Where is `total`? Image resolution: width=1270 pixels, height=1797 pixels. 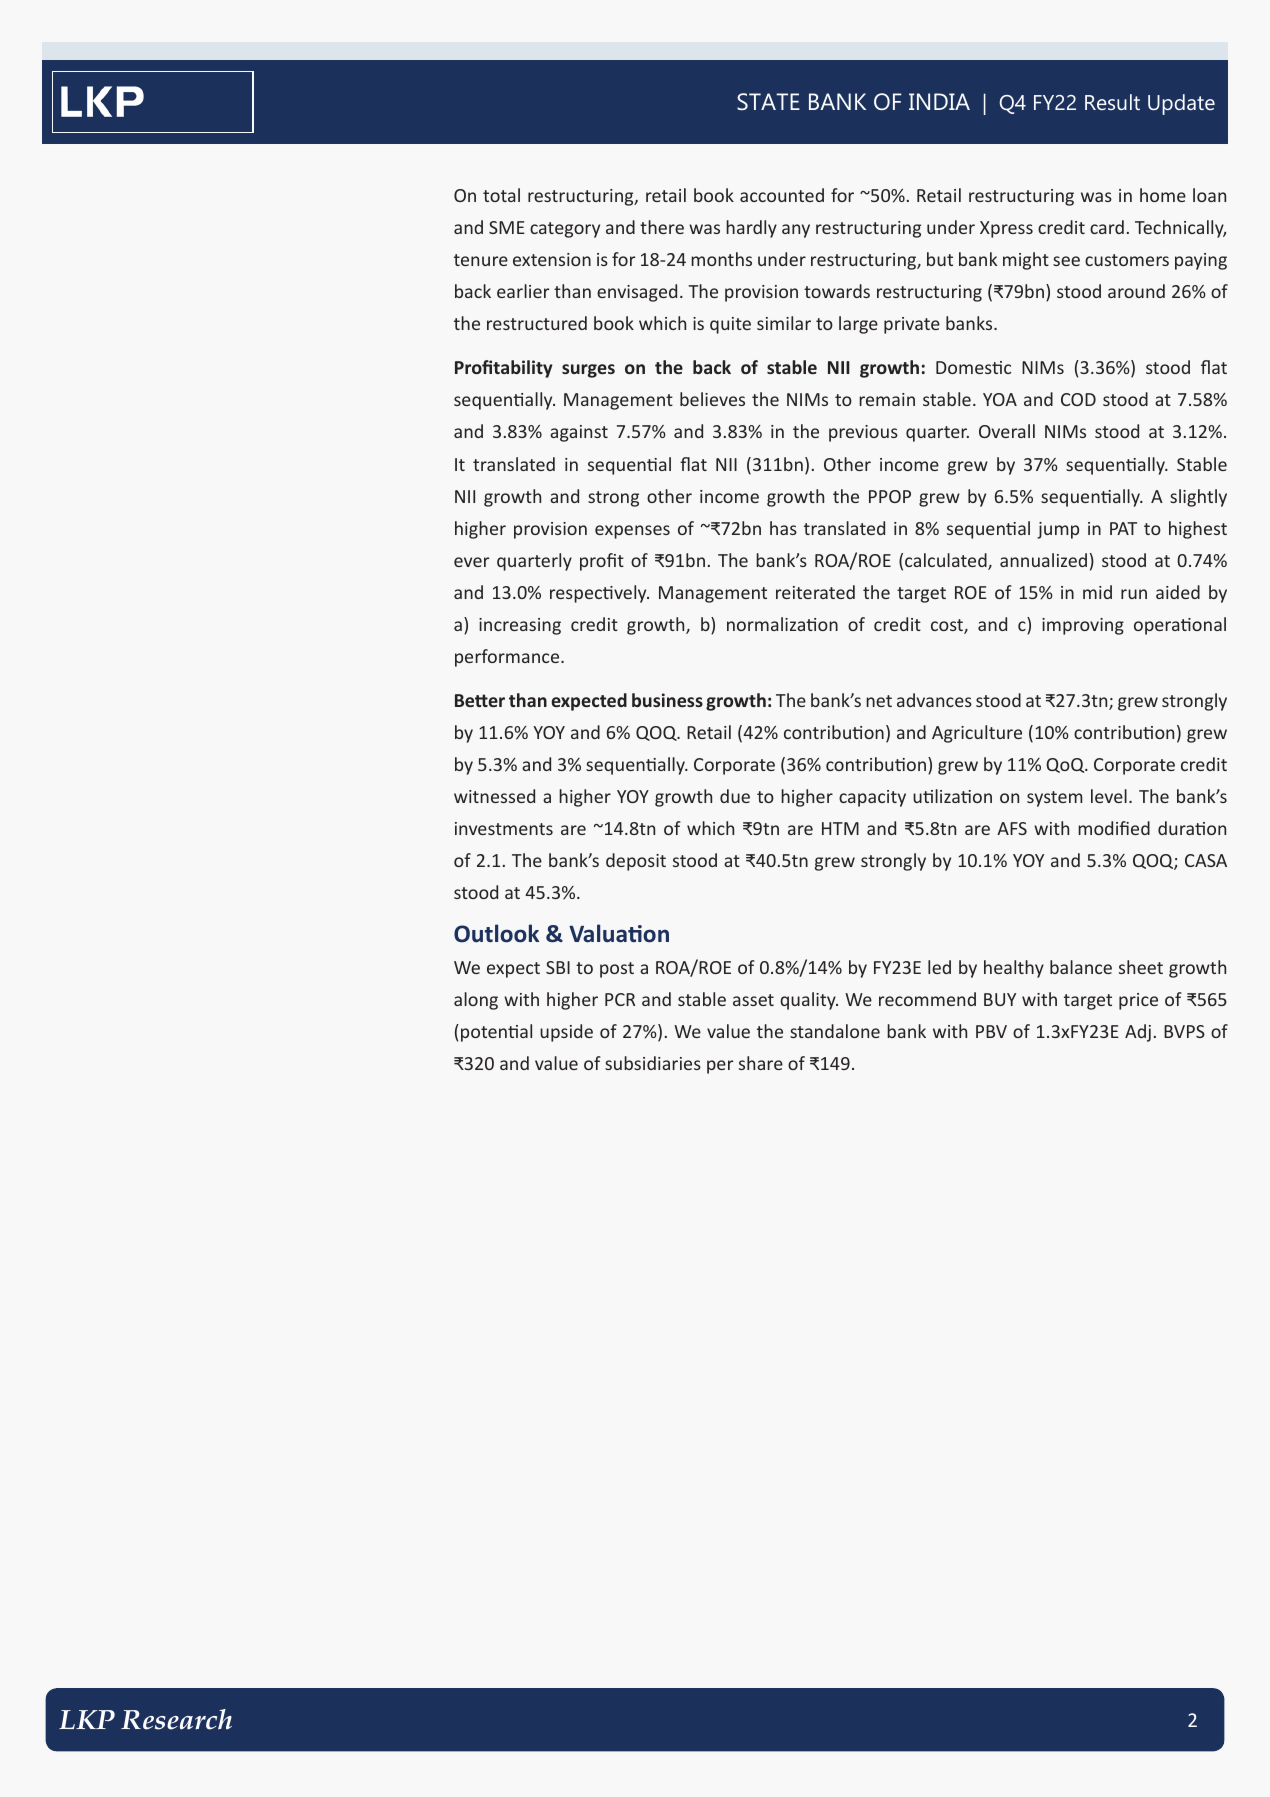
total is located at coordinates (501, 195).
